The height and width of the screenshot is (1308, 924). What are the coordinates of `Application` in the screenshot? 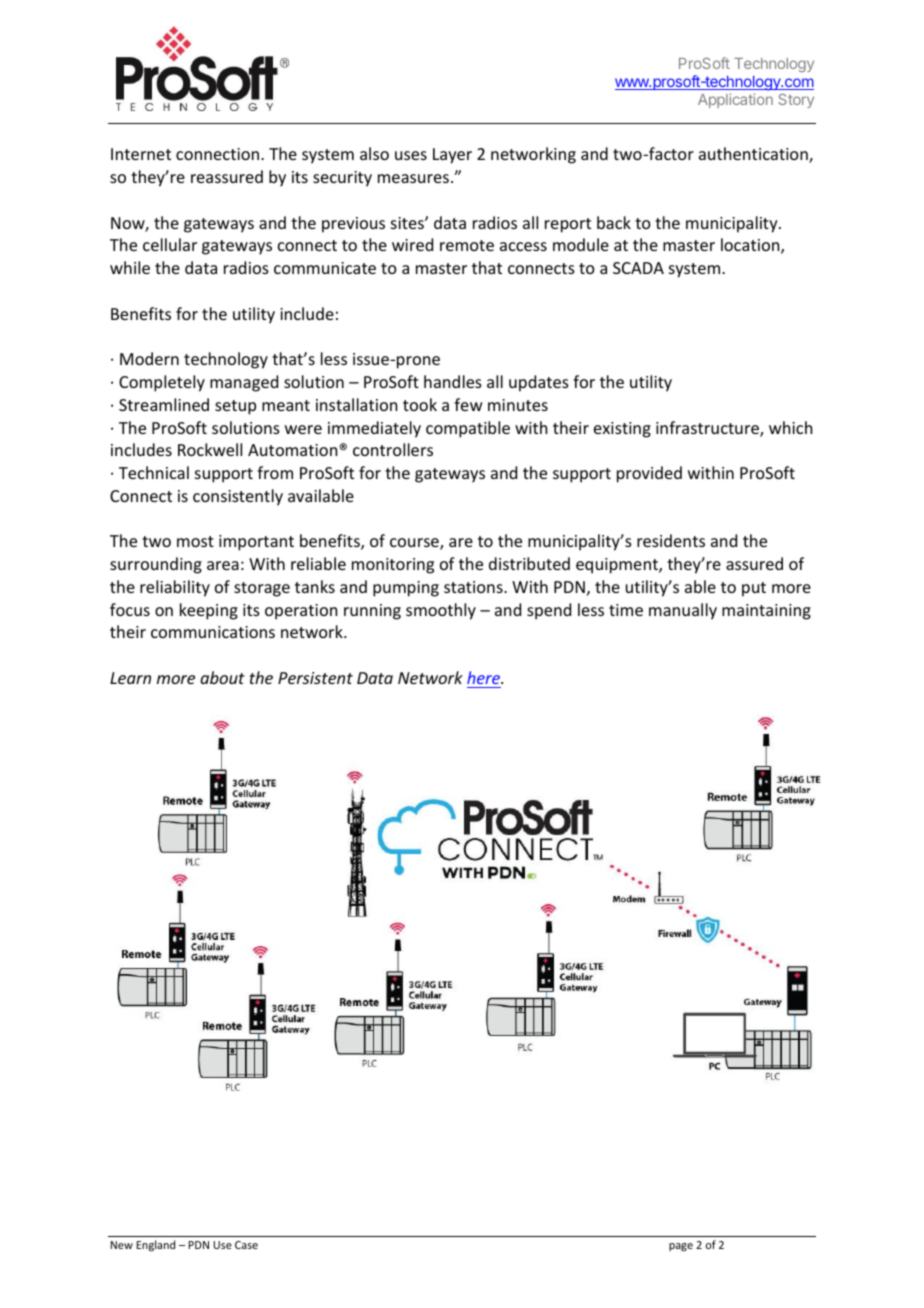 It's located at (735, 100).
